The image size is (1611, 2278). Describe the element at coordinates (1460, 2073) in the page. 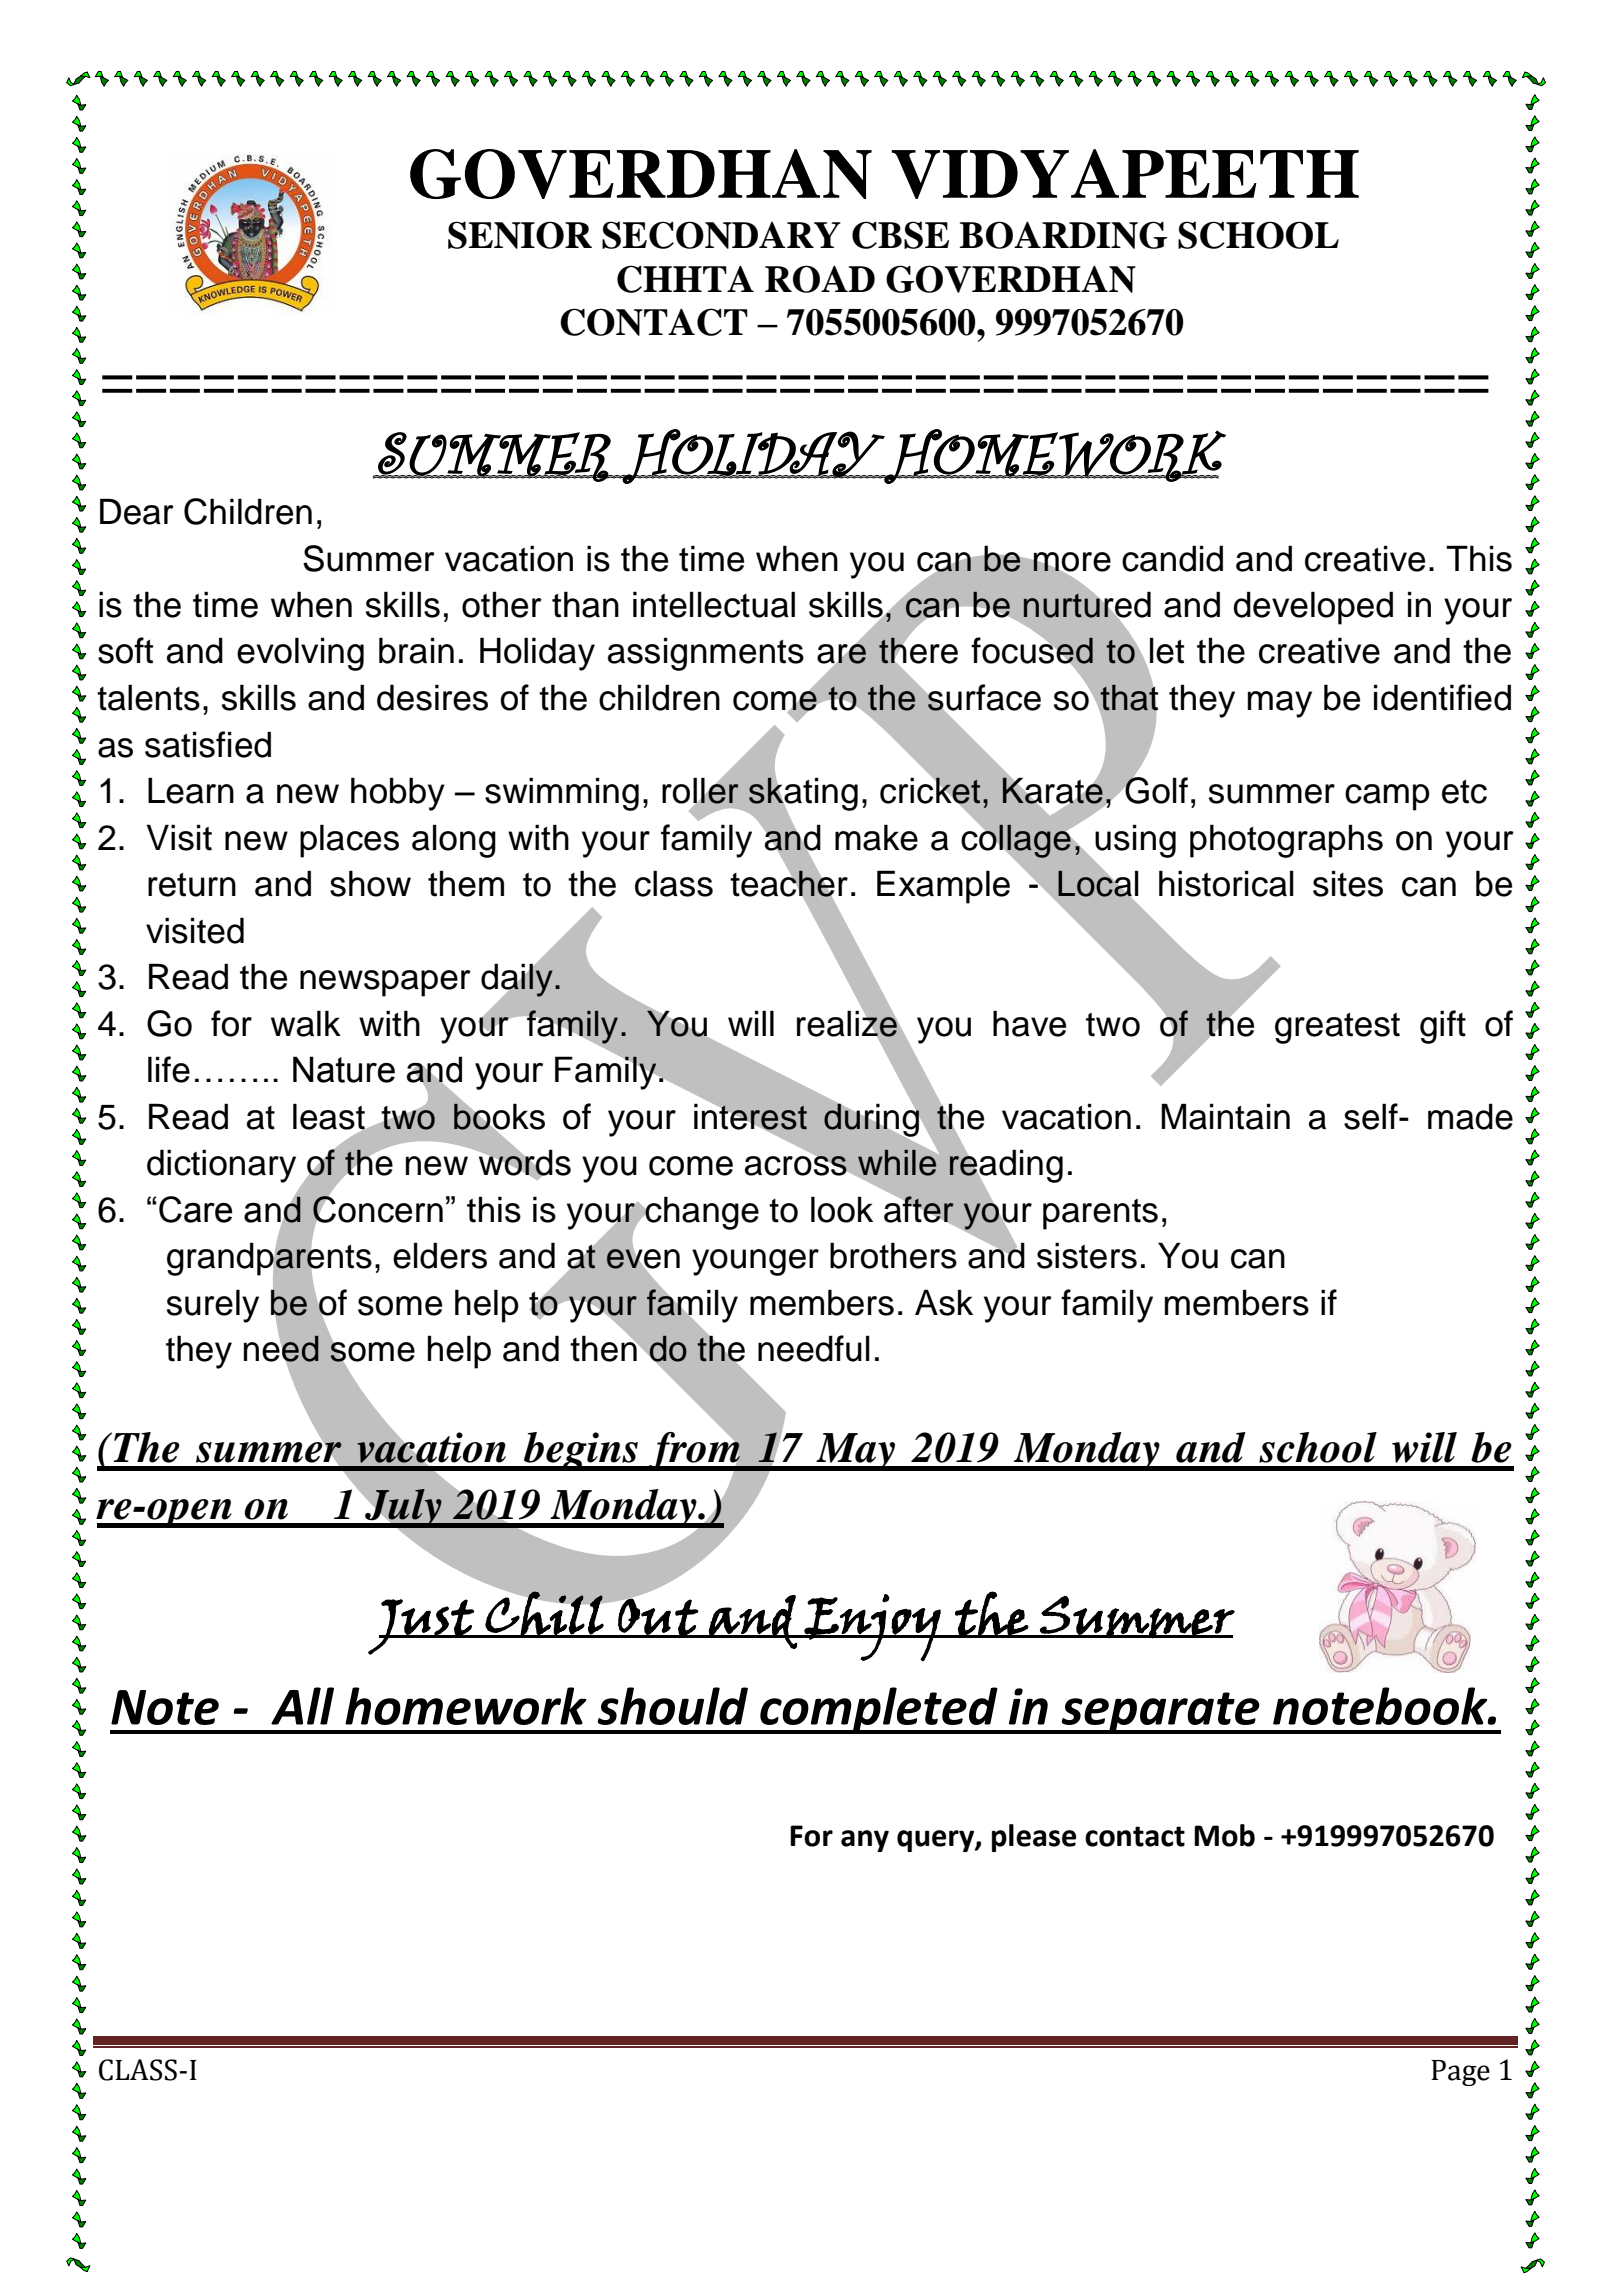

I see `Page` at that location.
